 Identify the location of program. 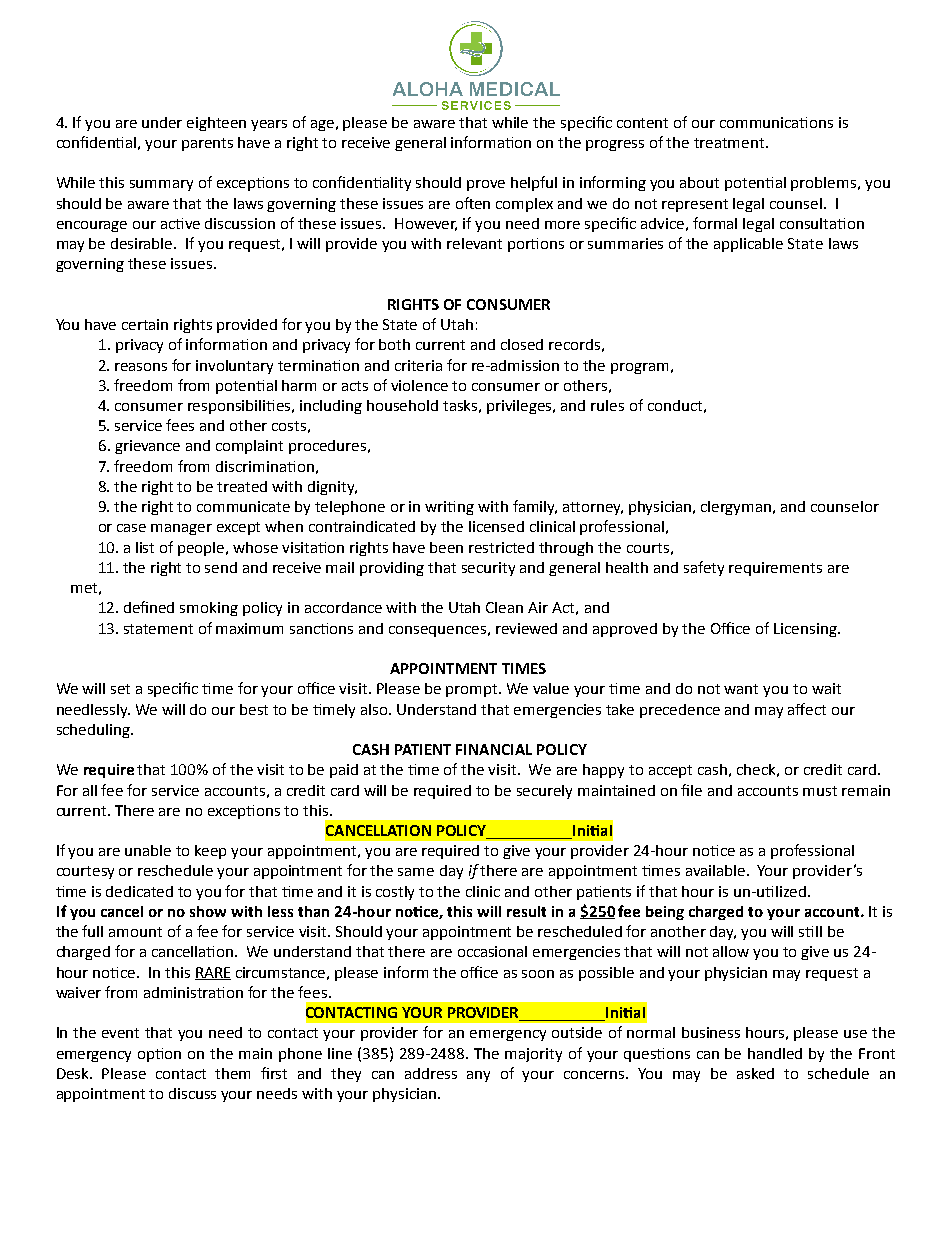
(639, 368).
